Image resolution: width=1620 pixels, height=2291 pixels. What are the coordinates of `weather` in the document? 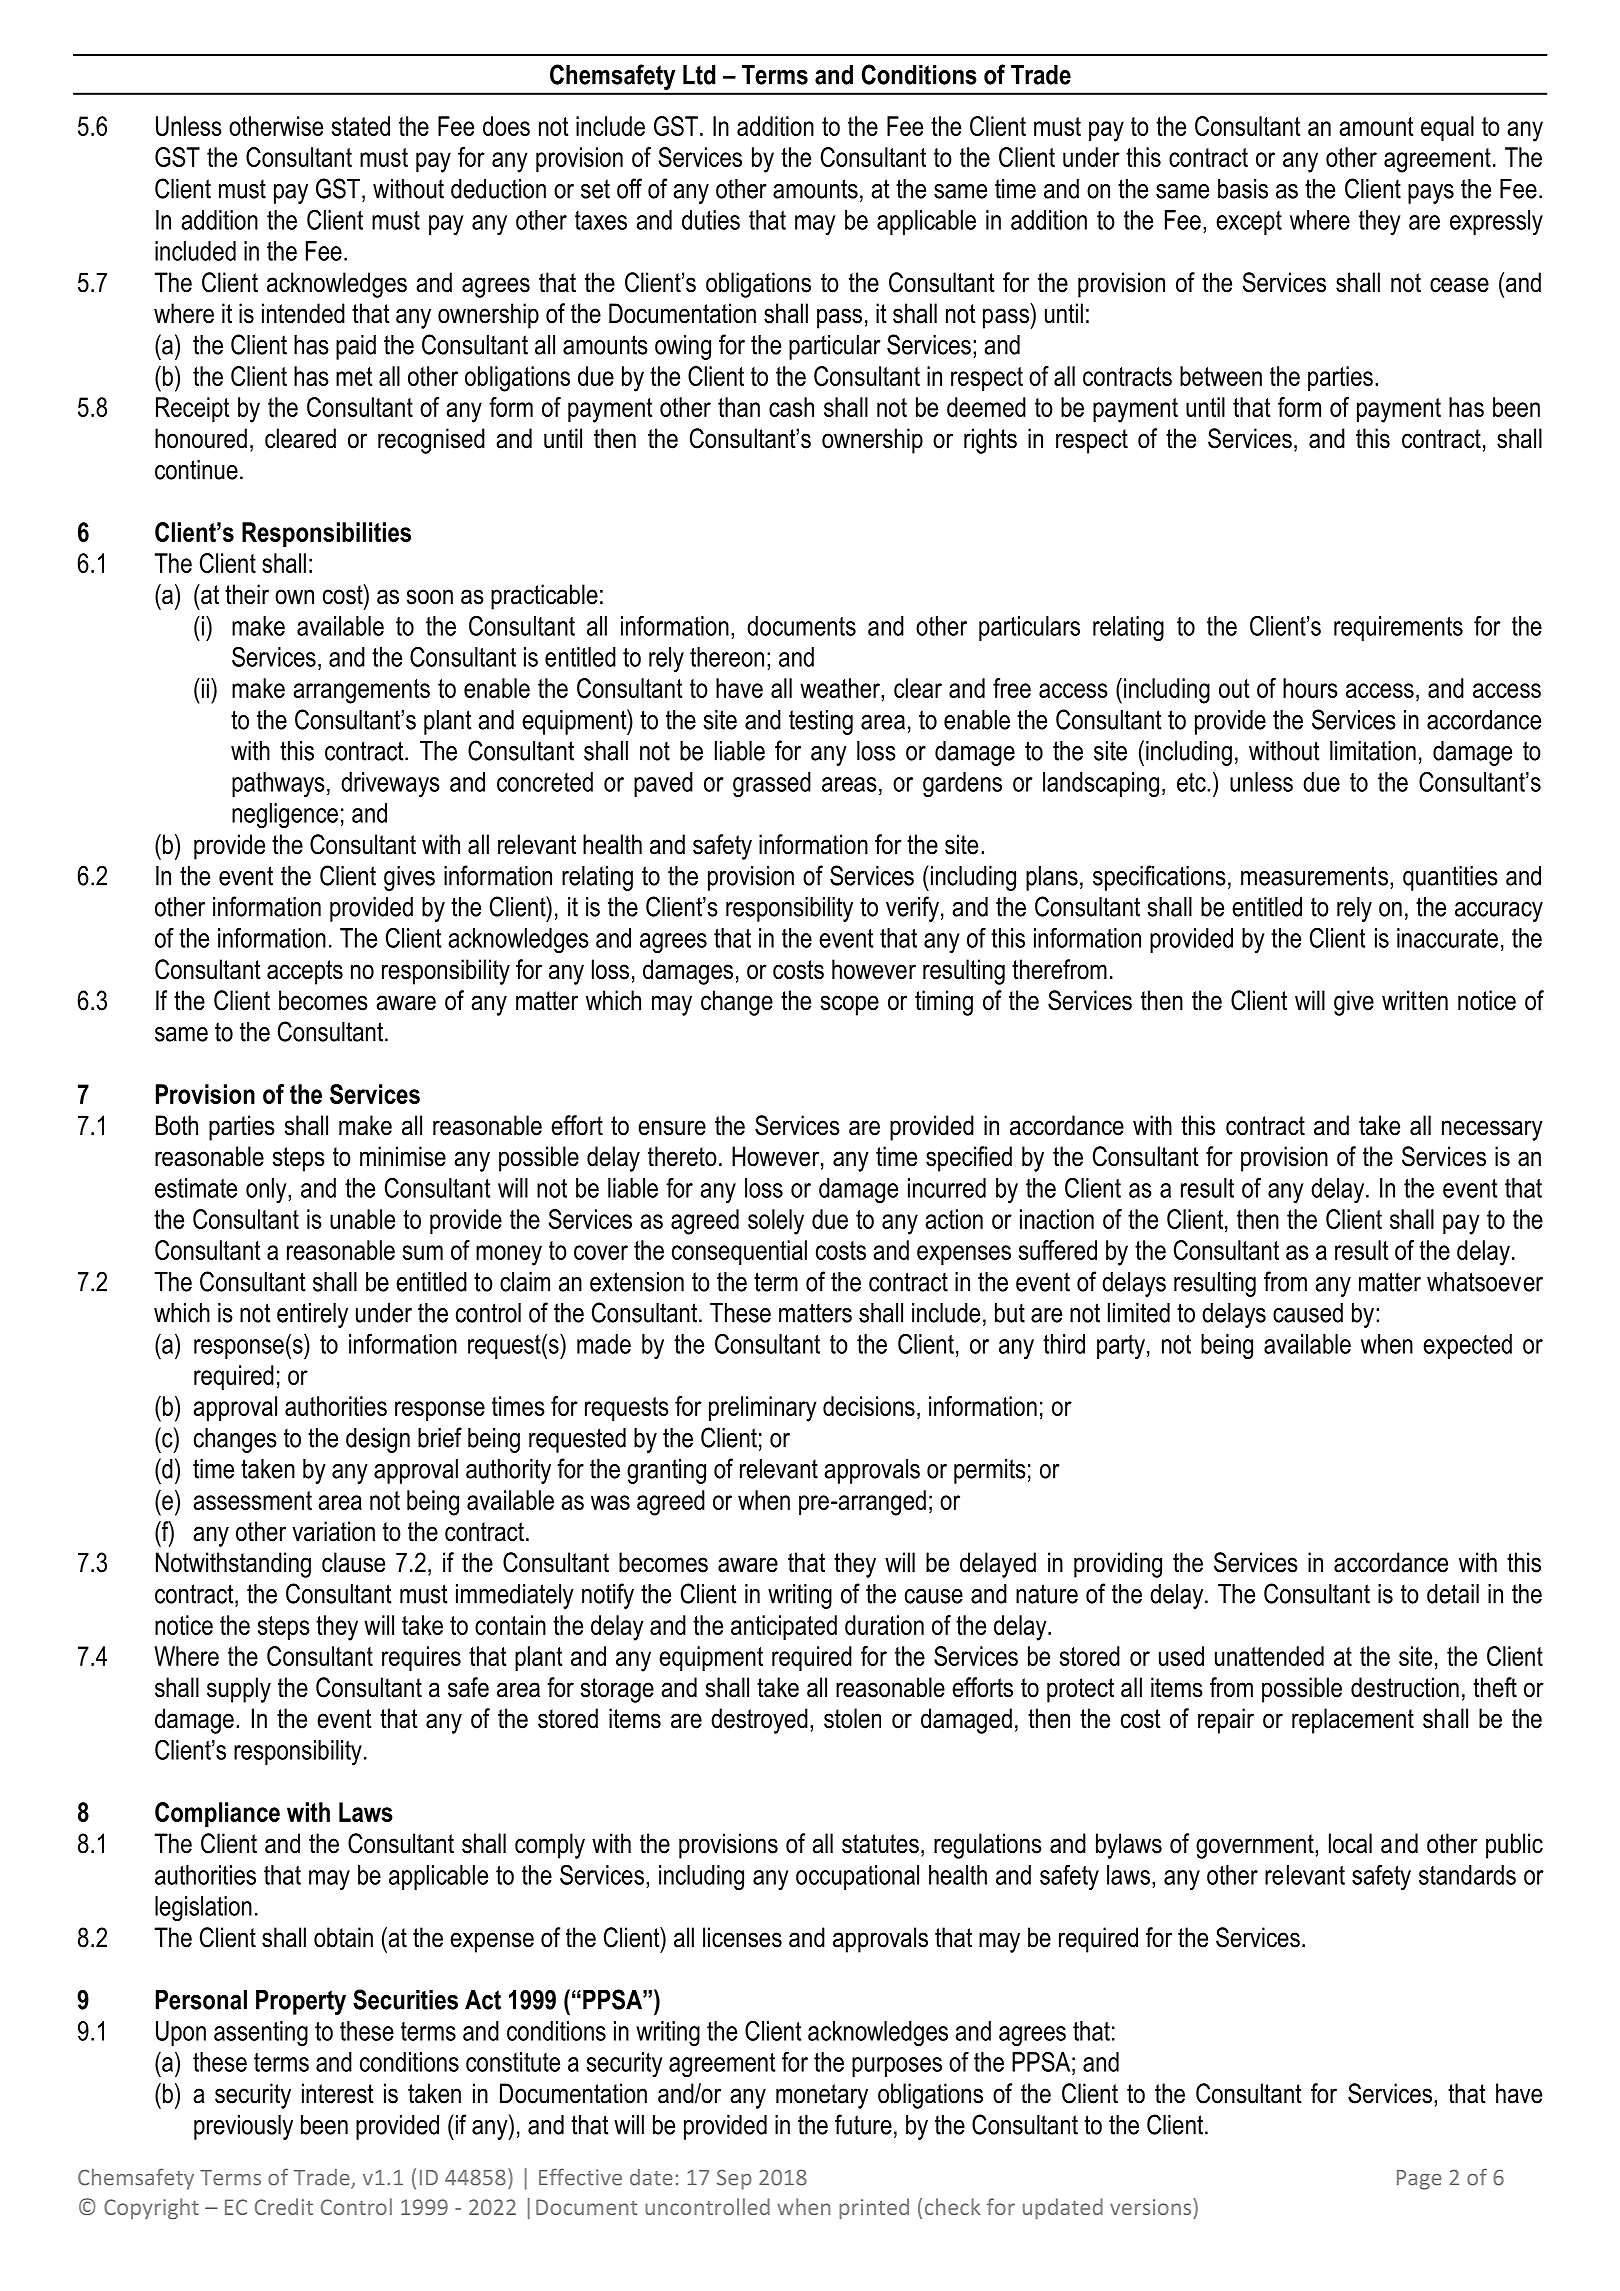 It's located at (841, 688).
